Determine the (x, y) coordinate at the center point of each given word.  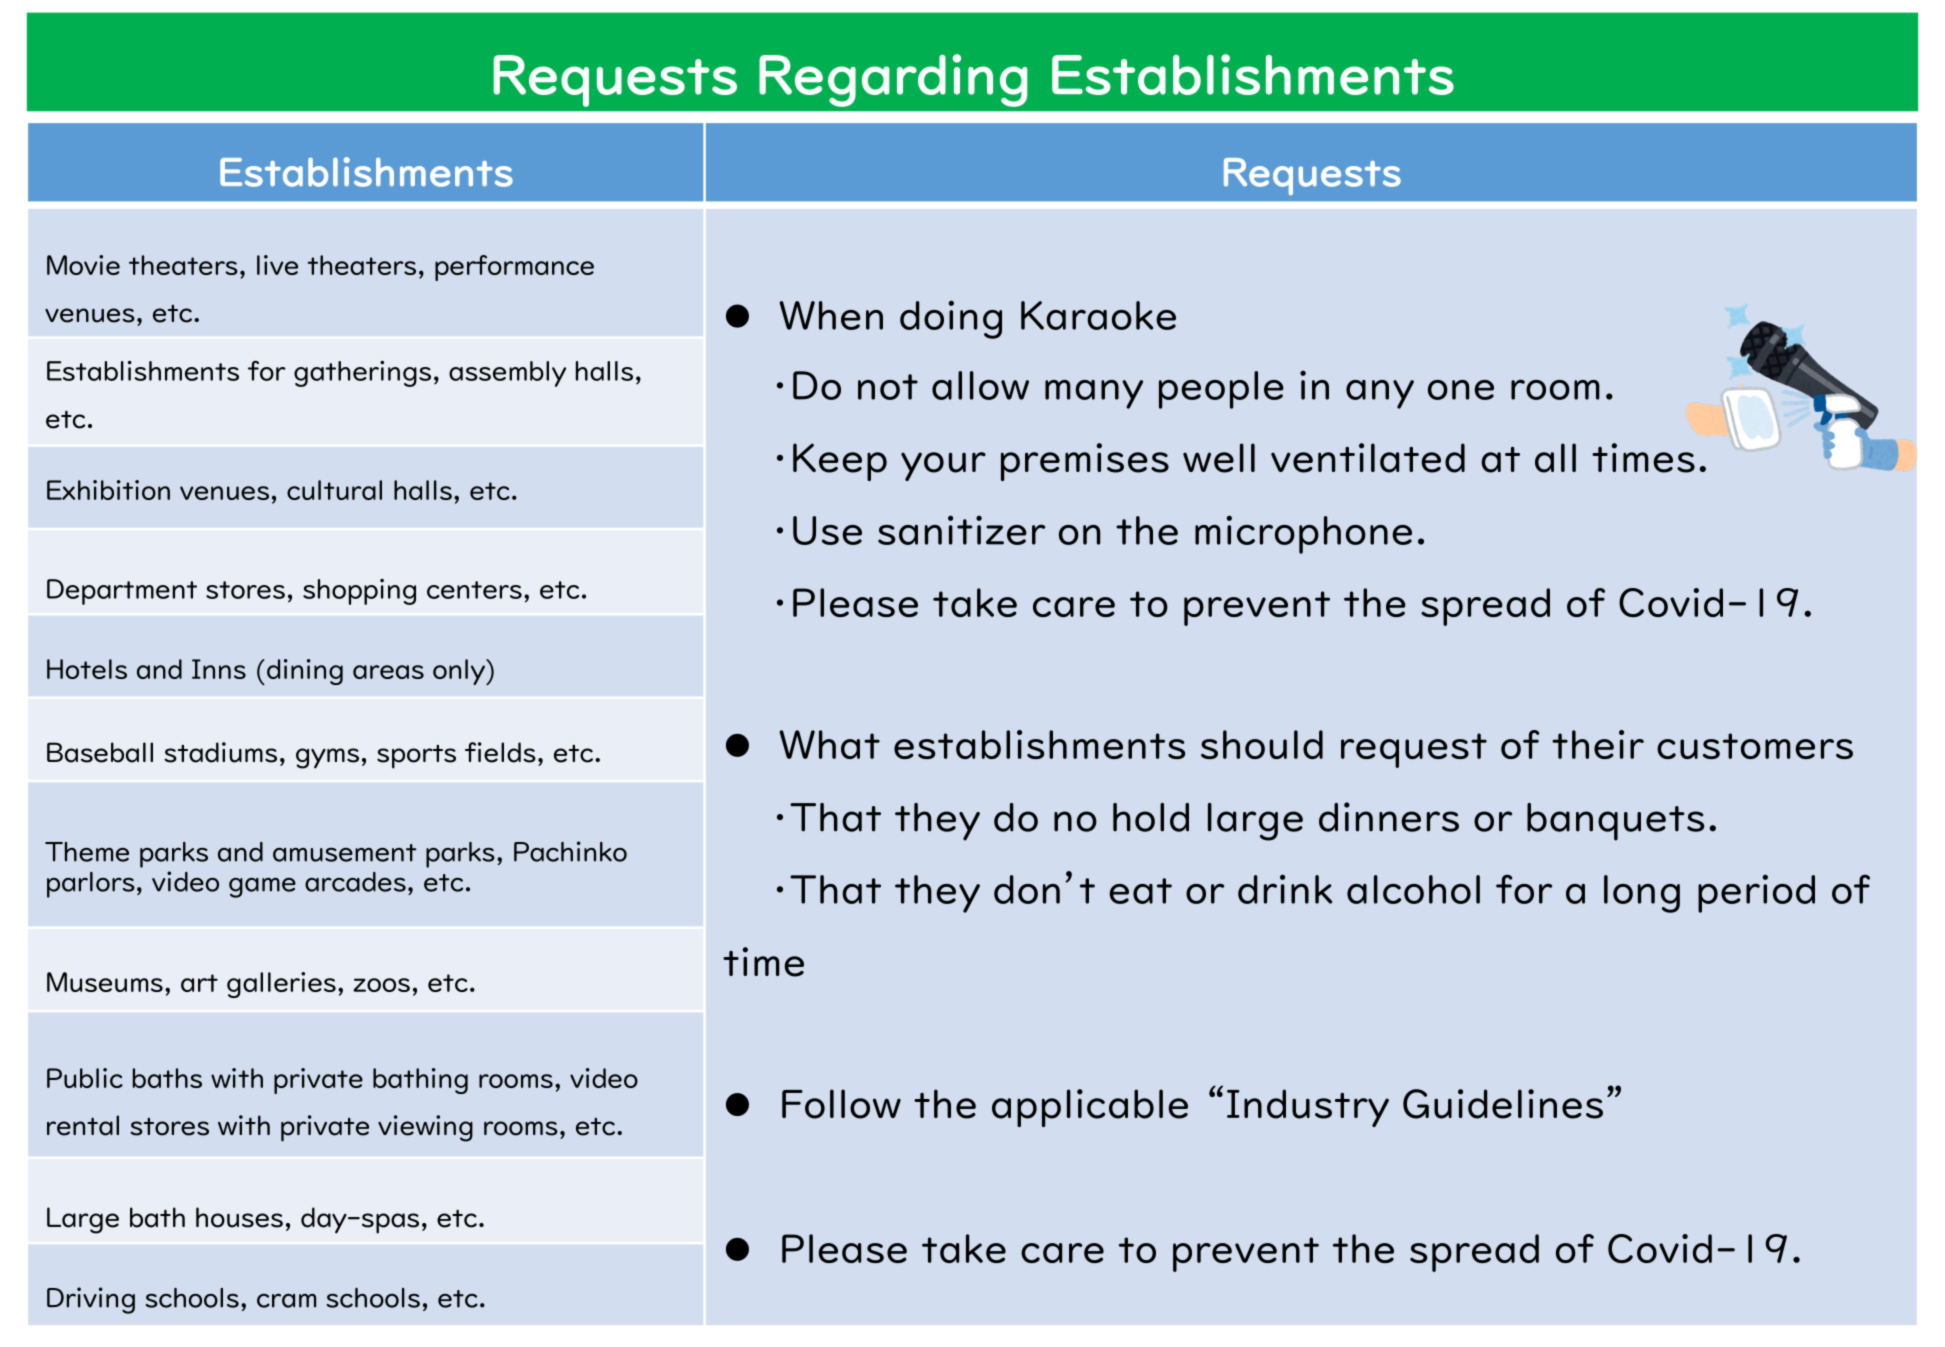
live (277, 265)
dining (305, 672)
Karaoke (1098, 315)
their (1598, 744)
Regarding (893, 80)
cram (286, 1300)
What (829, 744)
